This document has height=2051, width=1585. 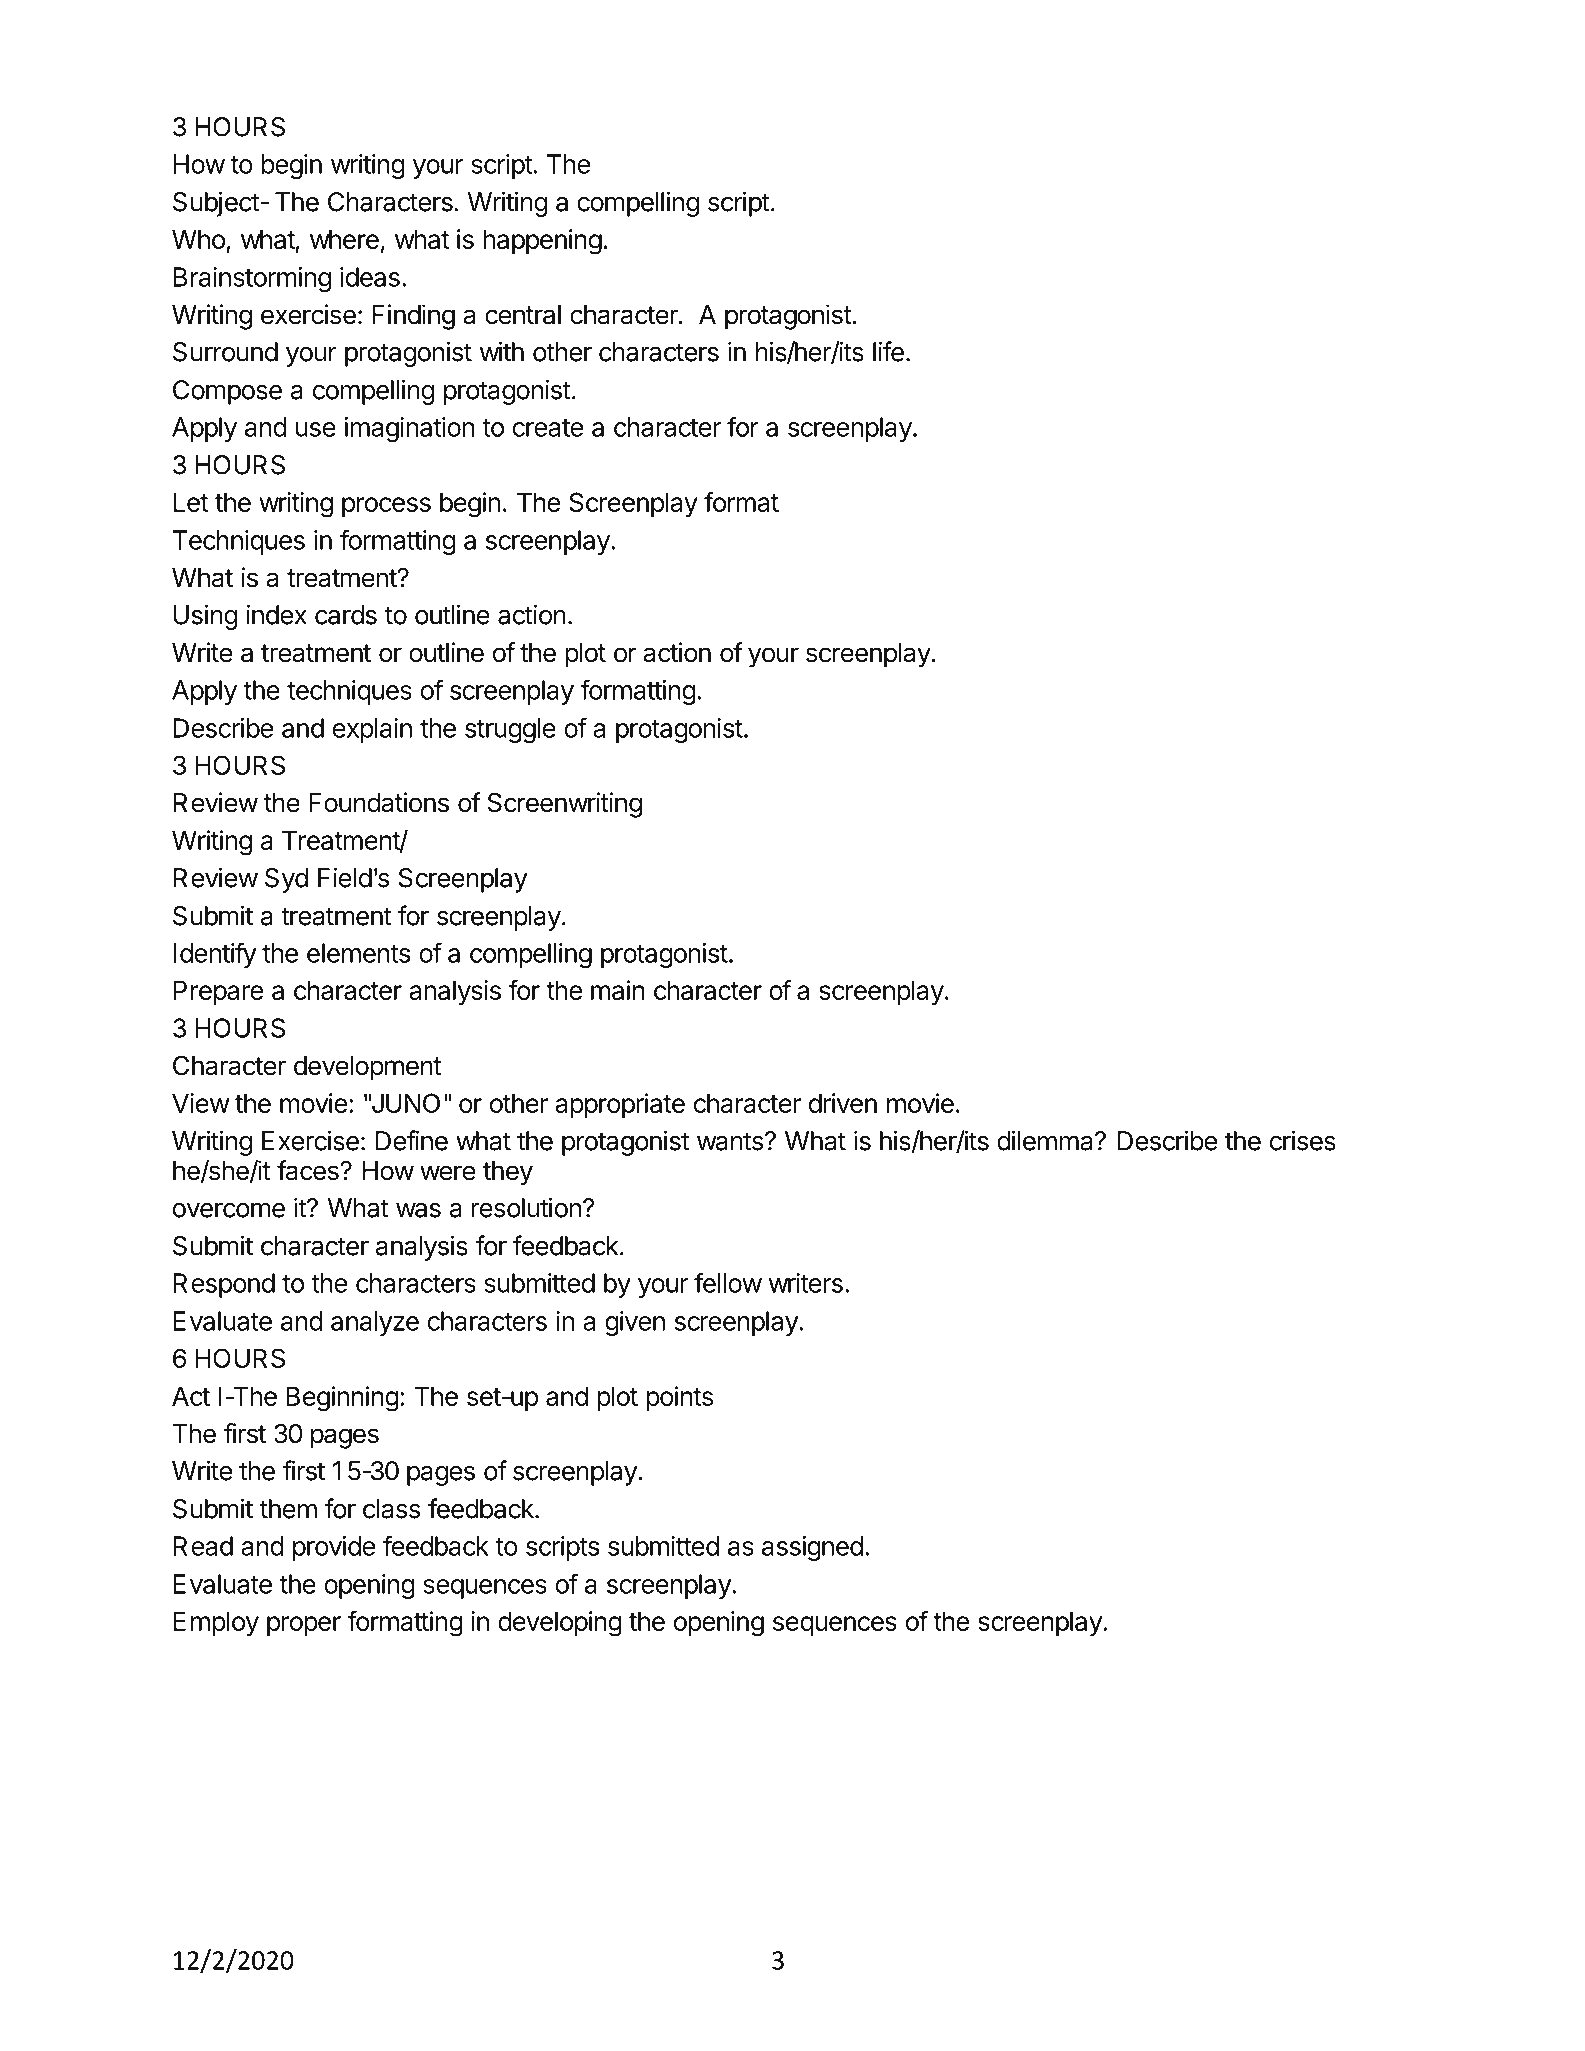 I want to click on elements, so click(x=358, y=953).
